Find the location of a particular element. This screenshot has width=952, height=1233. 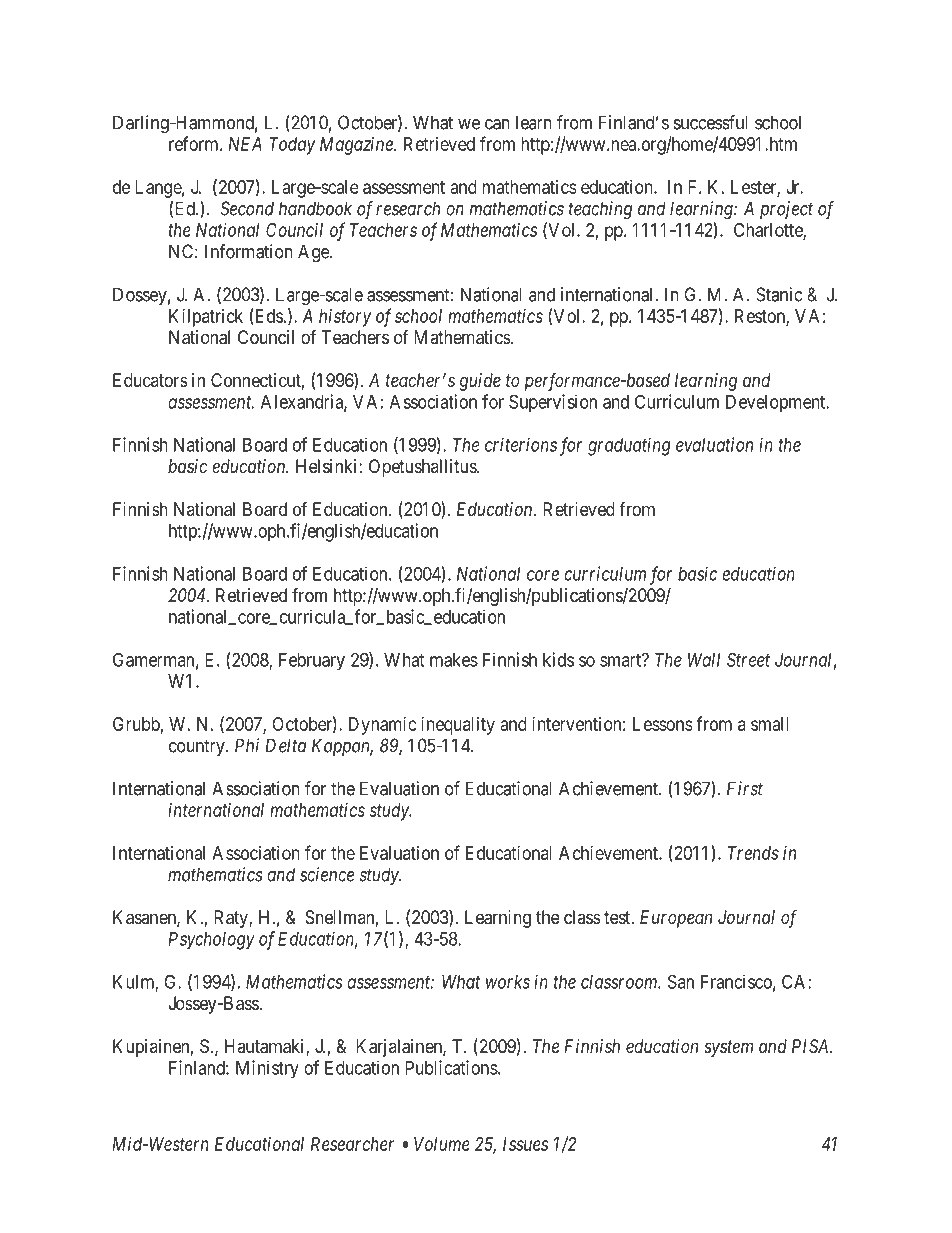

Ministry is located at coordinates (267, 1069).
